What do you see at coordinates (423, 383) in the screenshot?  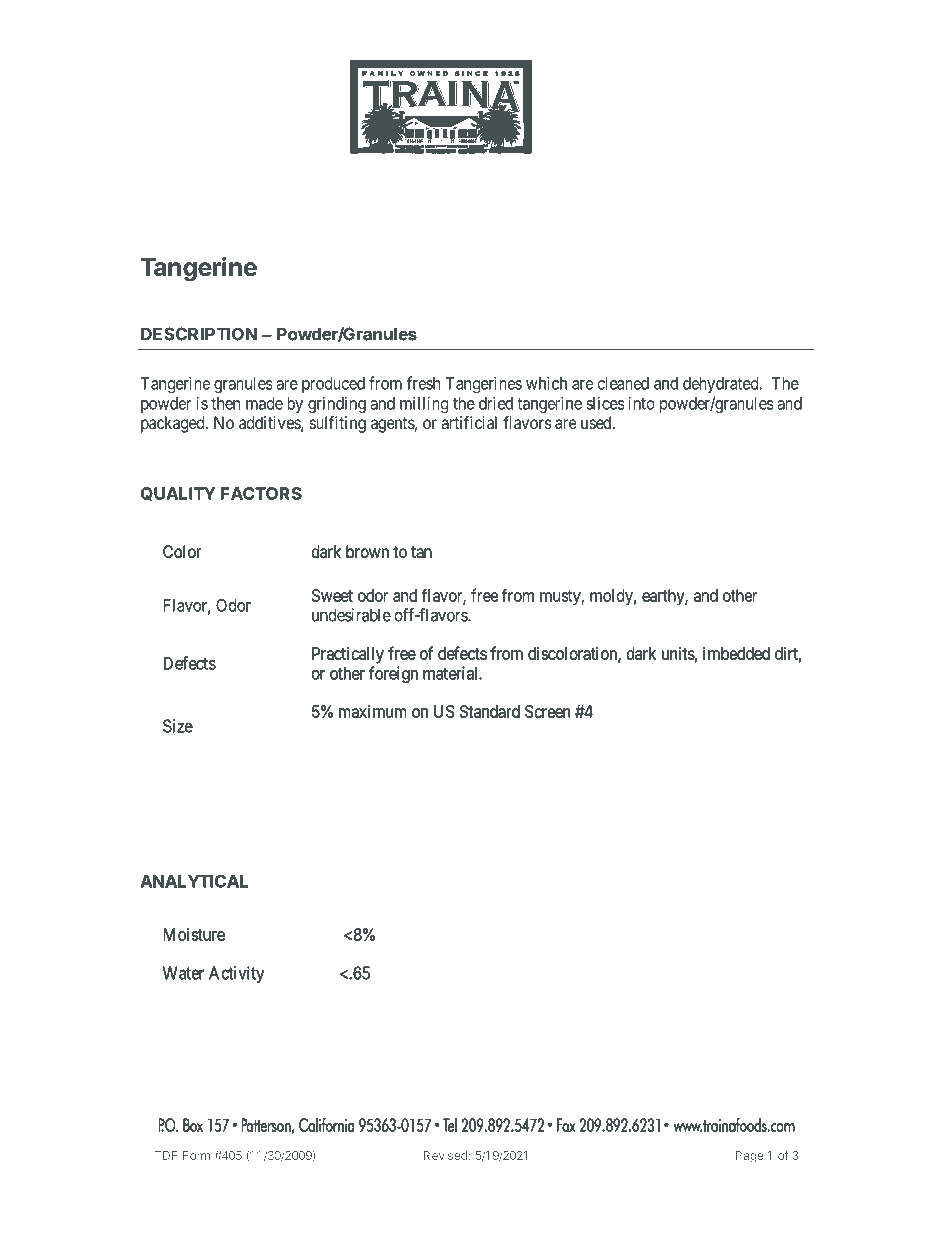 I see `fresh` at bounding box center [423, 383].
